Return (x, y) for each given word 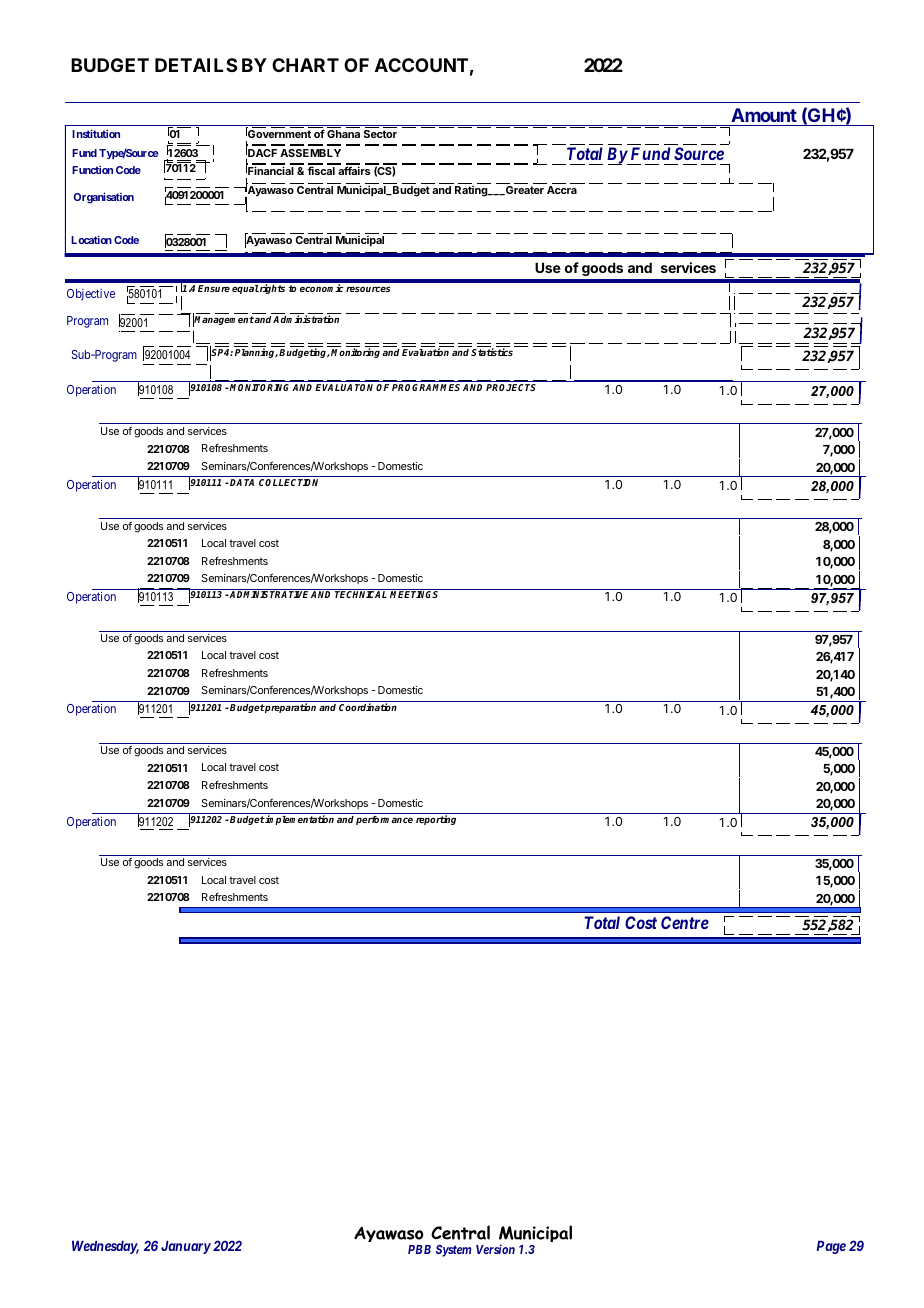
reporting (436, 820)
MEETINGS (414, 594)
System (453, 1251)
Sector (380, 134)
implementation (299, 820)
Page (831, 1247)
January (186, 1247)
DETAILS (196, 65)
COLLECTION (288, 482)
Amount (764, 115)
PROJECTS (511, 387)
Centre (685, 922)
